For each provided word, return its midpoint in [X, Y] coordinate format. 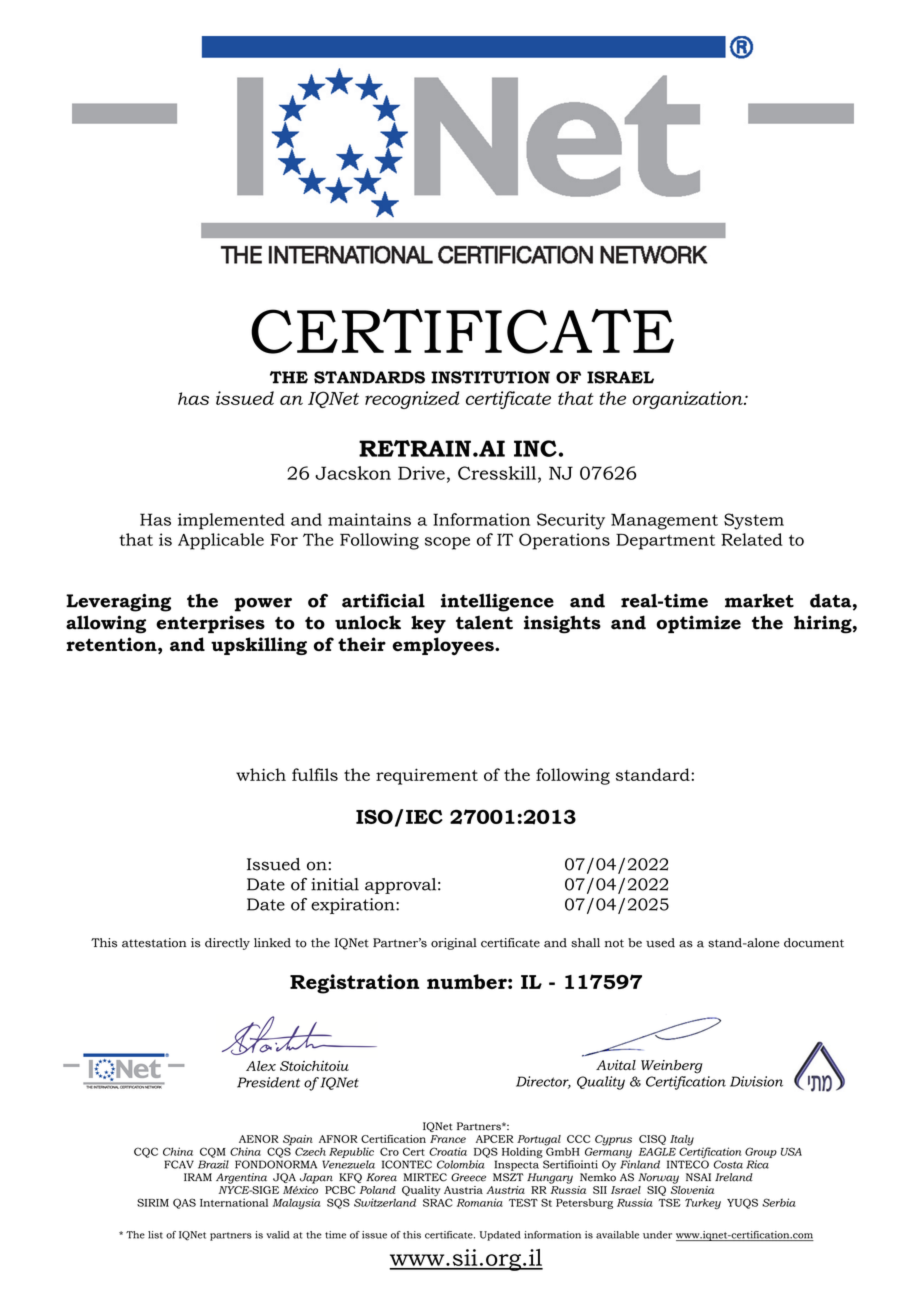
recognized [412, 400]
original [454, 944]
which [261, 774]
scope [447, 543]
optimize [698, 624]
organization [688, 400]
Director [543, 1082]
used [660, 943]
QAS [184, 1203]
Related [752, 539]
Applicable [221, 541]
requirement [427, 776]
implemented [231, 521]
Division [756, 1081]
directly [227, 944]
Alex [261, 1066]
